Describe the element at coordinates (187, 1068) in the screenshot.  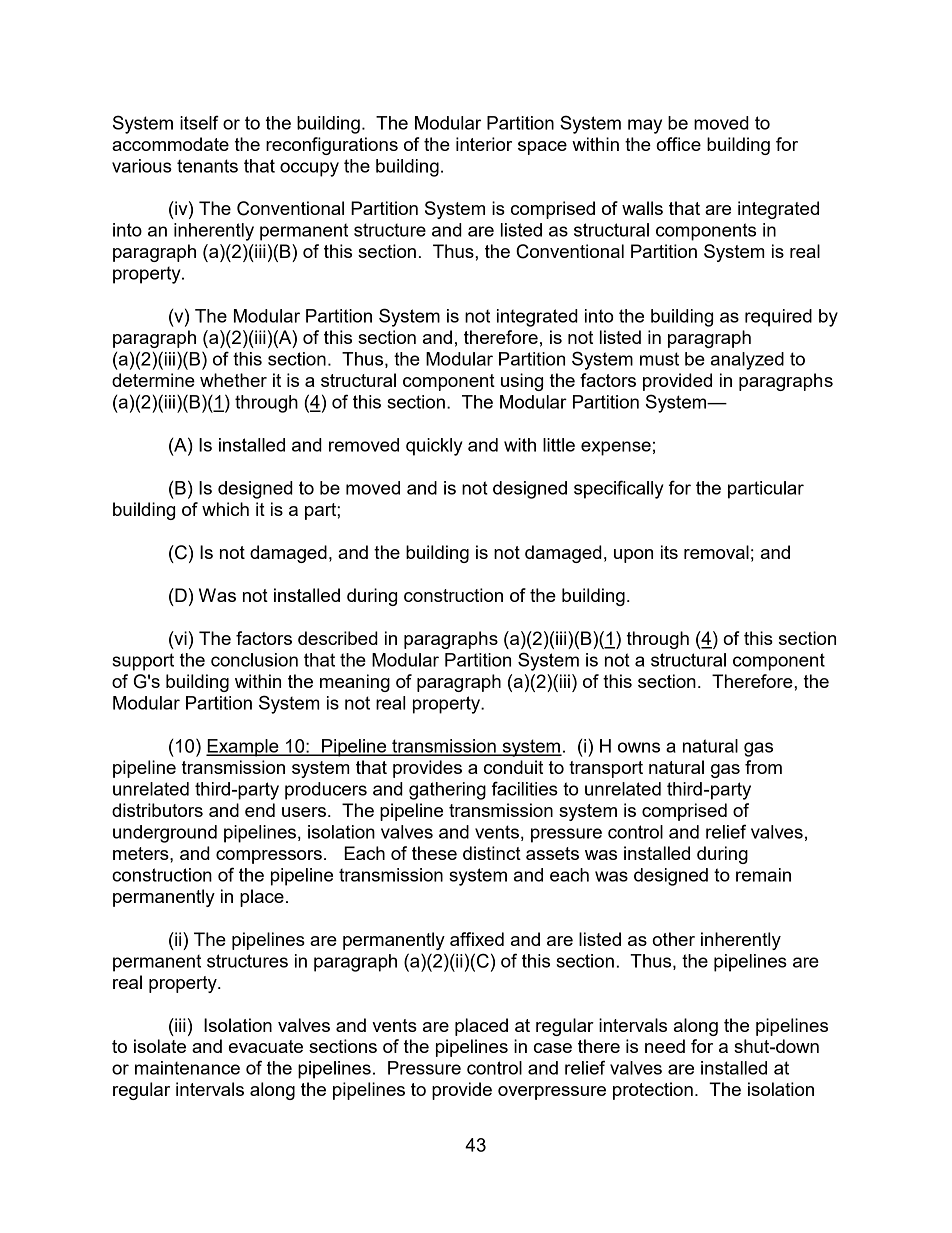
I see `maintenance` at that location.
